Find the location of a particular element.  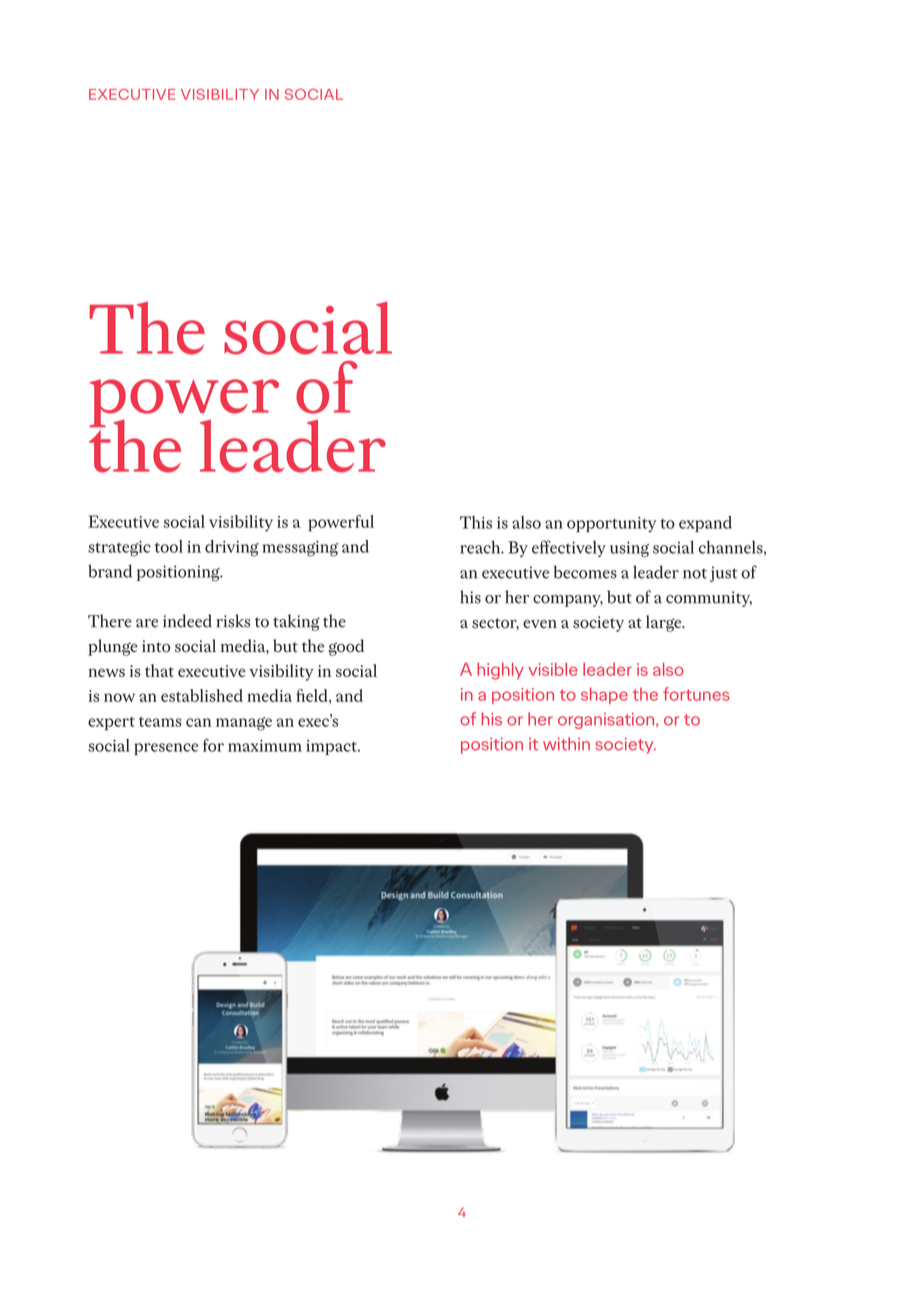

that is located at coordinates (159, 670).
